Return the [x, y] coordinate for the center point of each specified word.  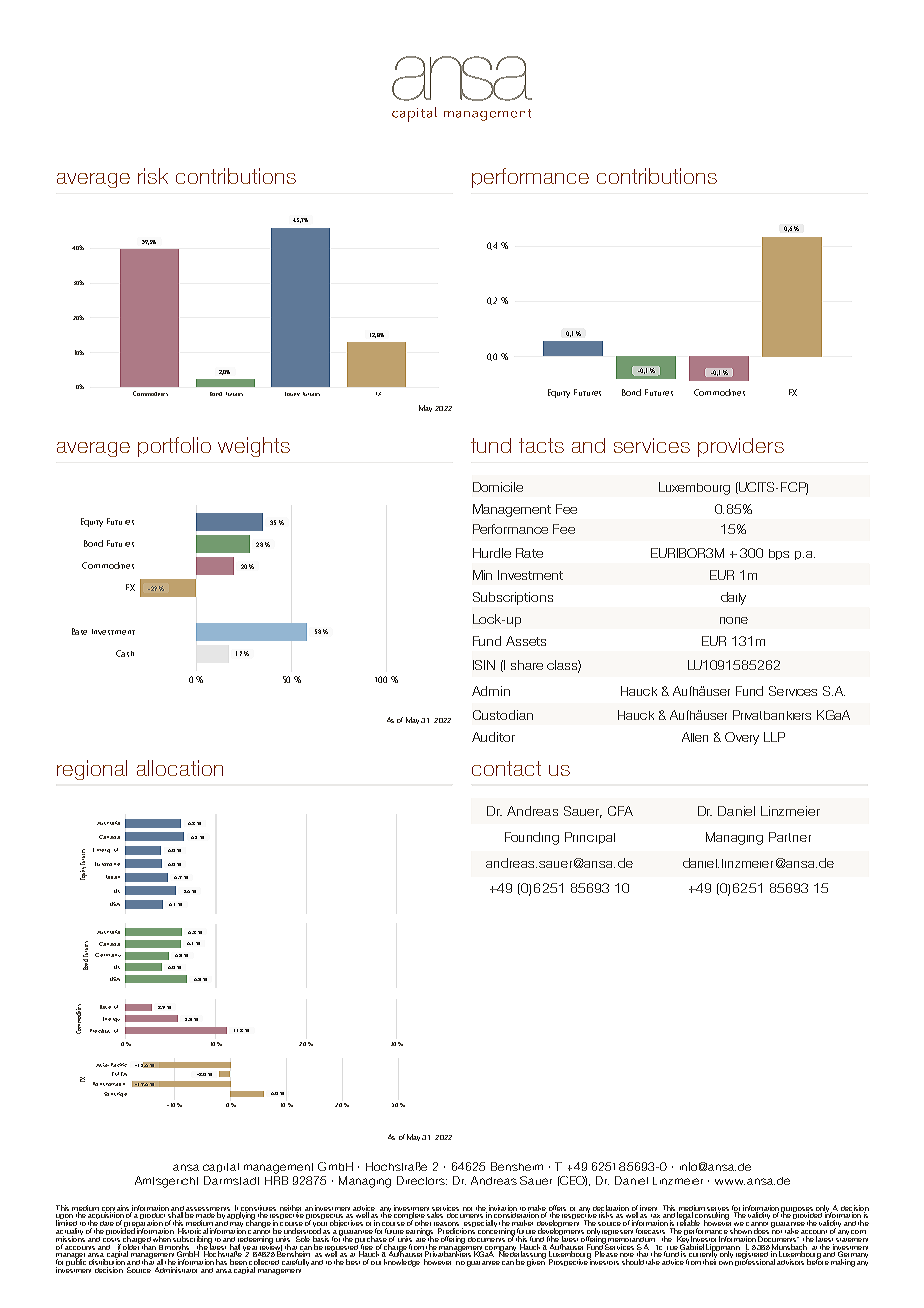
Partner [790, 837]
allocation [180, 768]
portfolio [174, 447]
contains [117, 1209]
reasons [448, 1225]
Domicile [498, 487]
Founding [532, 838]
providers [741, 447]
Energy [111, 1019]
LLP [774, 737]
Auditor [493, 737]
